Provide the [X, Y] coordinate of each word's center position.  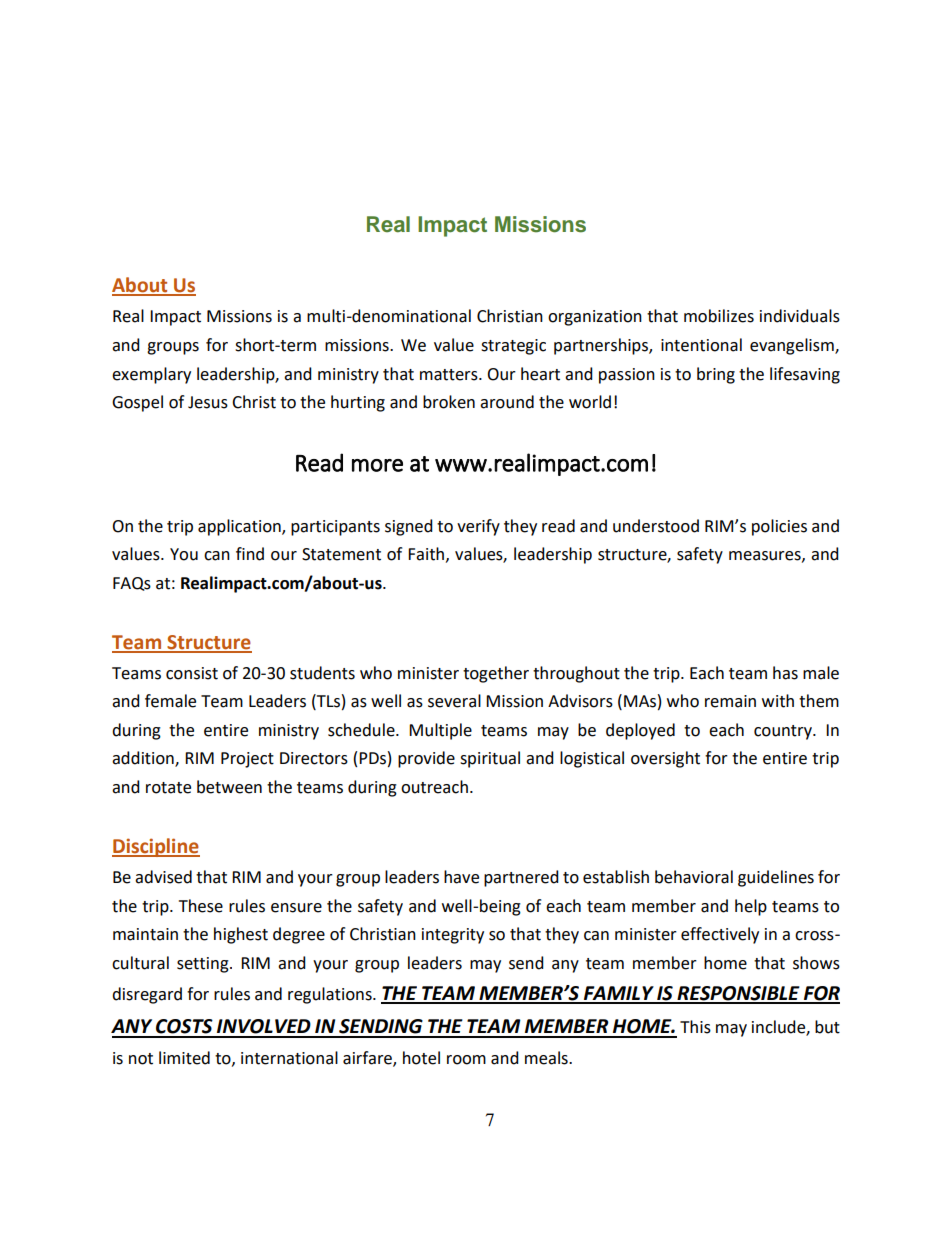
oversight [665, 759]
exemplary [151, 375]
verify [478, 527]
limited [184, 1058]
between [229, 787]
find [250, 554]
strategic [513, 347]
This [695, 1027]
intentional [701, 345]
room [466, 1060]
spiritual [490, 759]
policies [779, 527]
